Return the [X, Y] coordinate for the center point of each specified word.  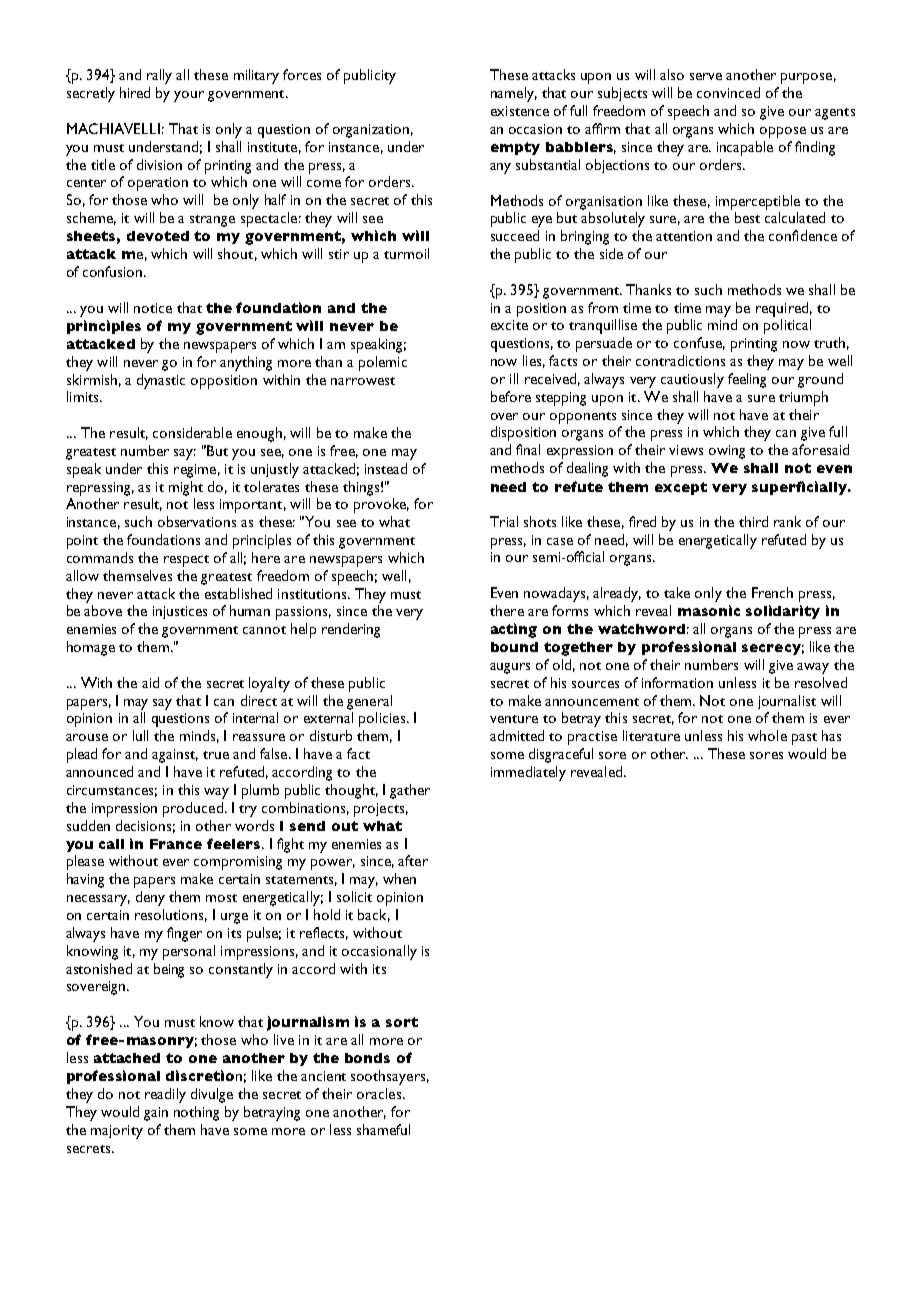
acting [514, 630]
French [772, 592]
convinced [728, 92]
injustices [180, 612]
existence [520, 111]
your [189, 96]
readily [165, 1095]
